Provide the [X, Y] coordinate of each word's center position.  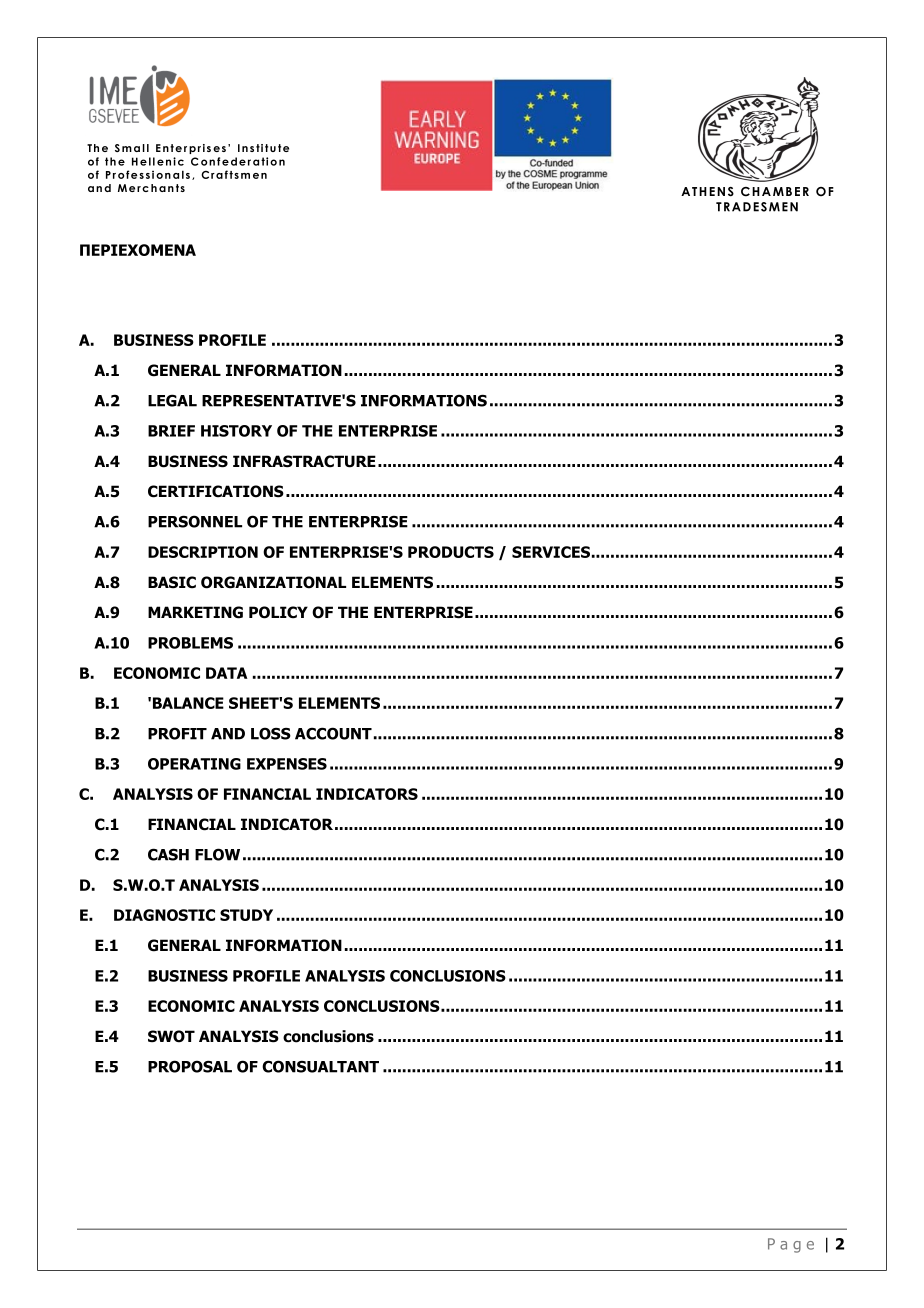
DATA [226, 673]
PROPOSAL [190, 1066]
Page [791, 1245]
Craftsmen [234, 174]
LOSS [271, 733]
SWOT [171, 1036]
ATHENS [707, 192]
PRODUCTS [451, 552]
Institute [263, 148]
